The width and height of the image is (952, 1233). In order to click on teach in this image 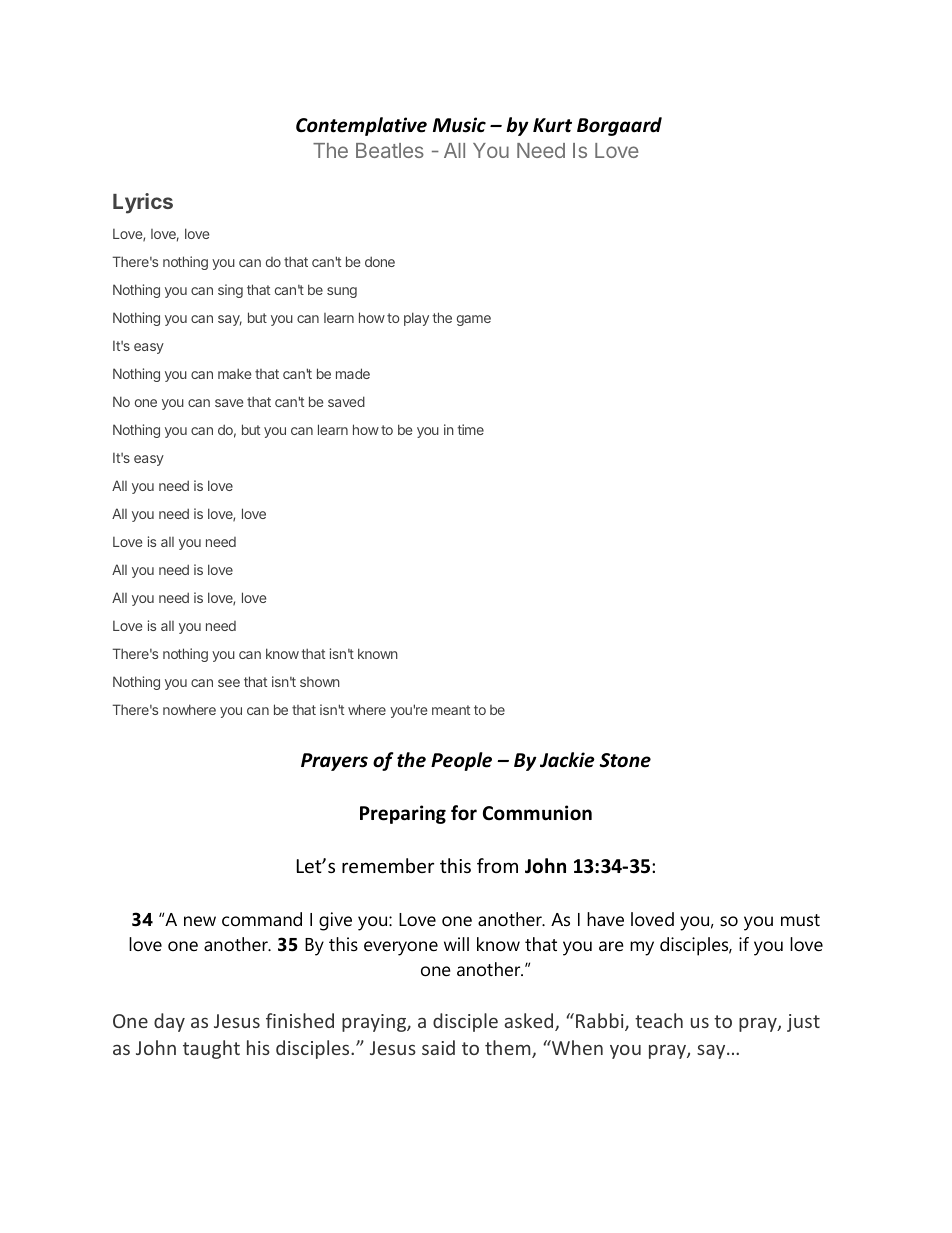, I will do `click(659, 1020)`.
